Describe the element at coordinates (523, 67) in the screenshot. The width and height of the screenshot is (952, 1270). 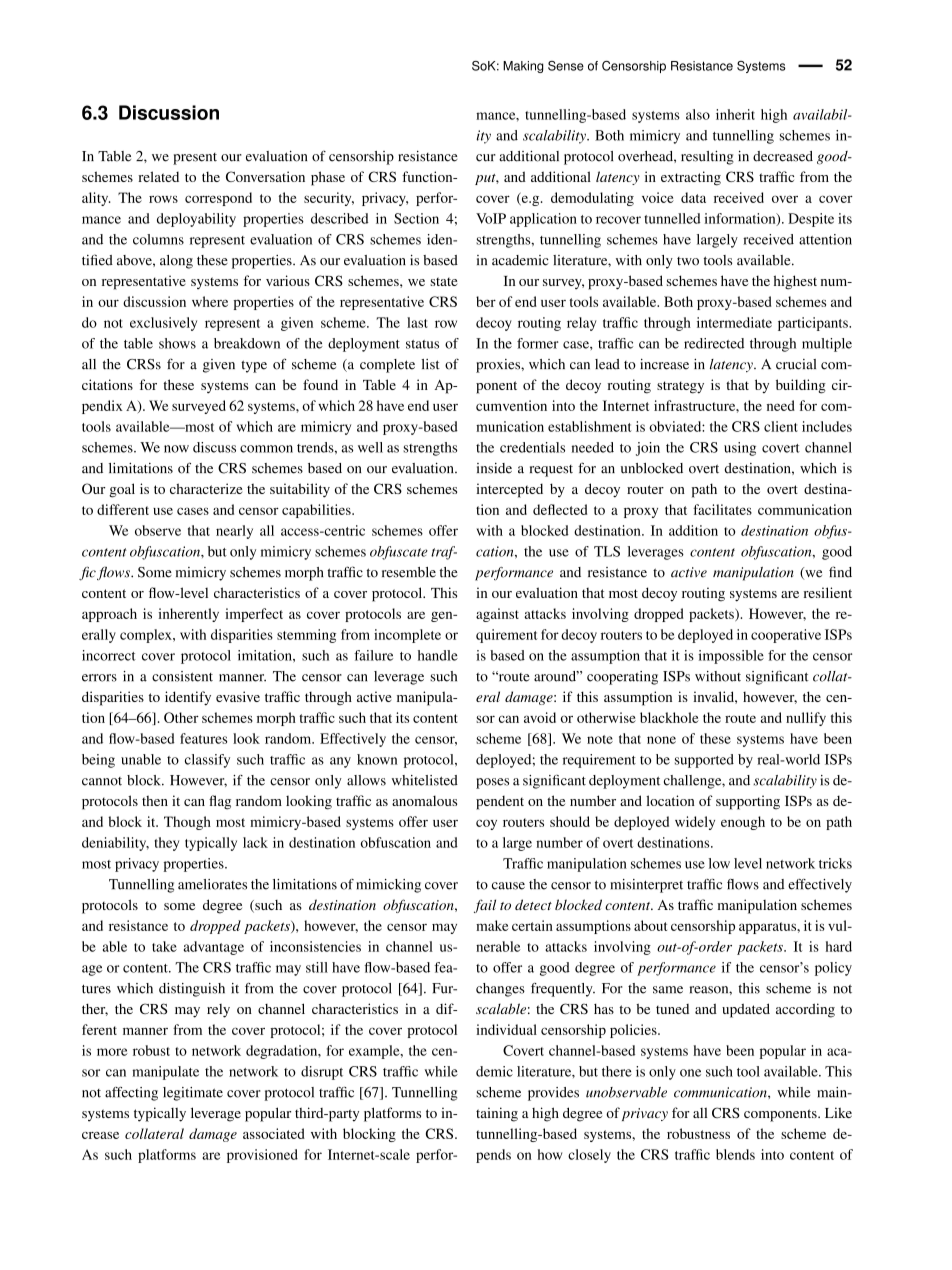
I see `Making` at that location.
